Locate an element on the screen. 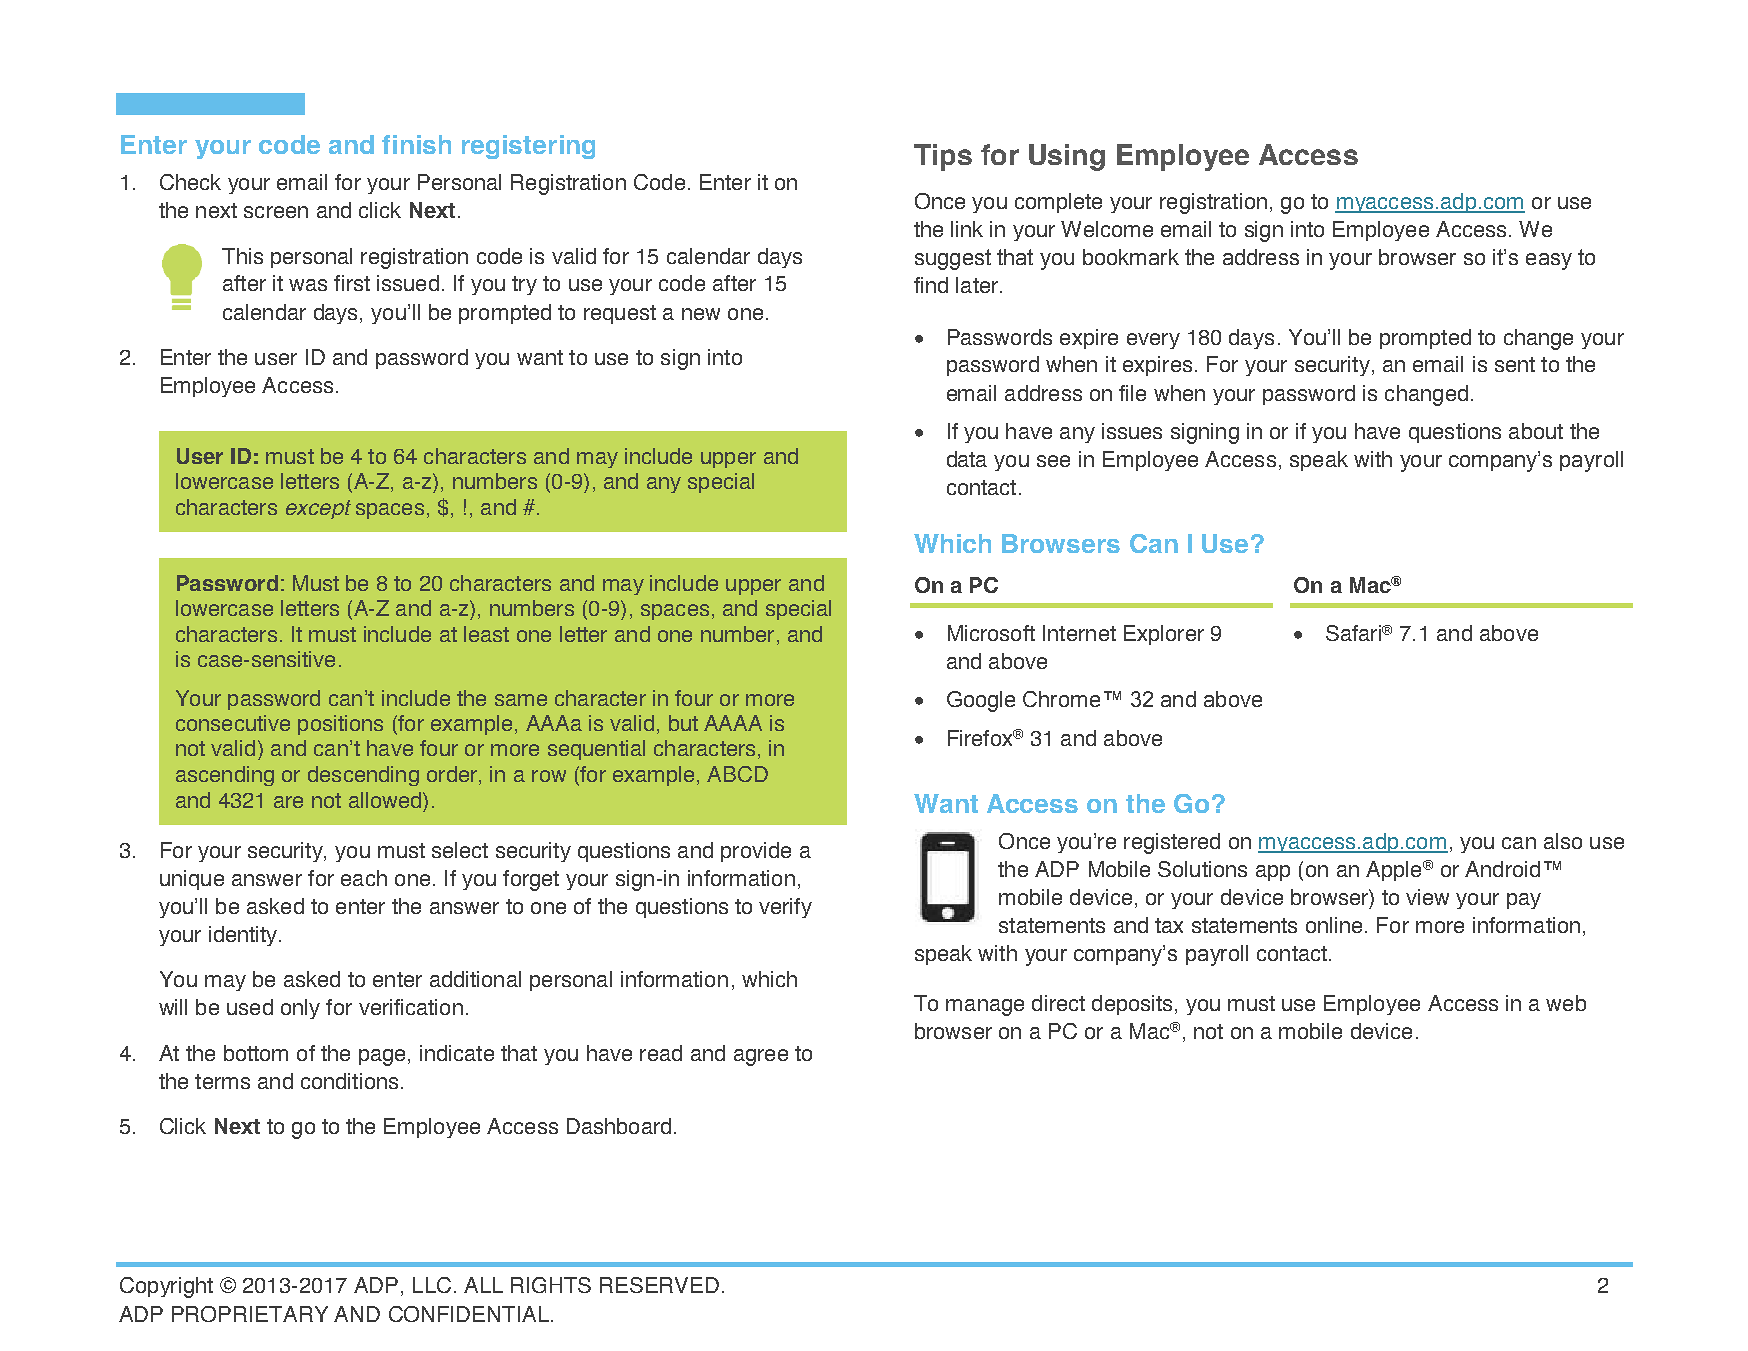 The width and height of the screenshot is (1748, 1351). page is located at coordinates (382, 1057).
